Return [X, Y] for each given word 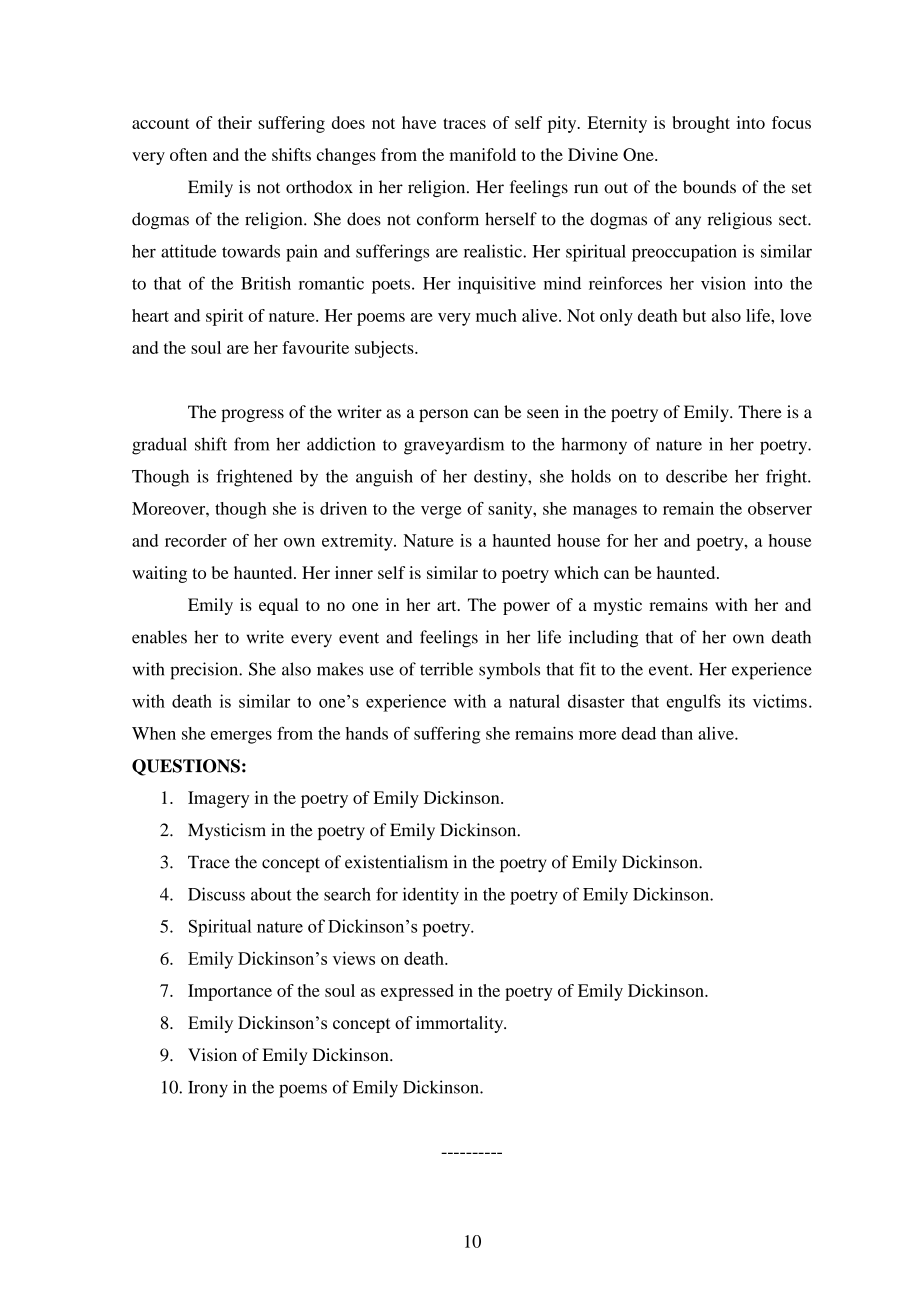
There [760, 412]
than [677, 733]
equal [278, 606]
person [443, 415]
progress [252, 415]
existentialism [396, 862]
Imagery [218, 799]
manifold [483, 154]
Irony [208, 1089]
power [526, 608]
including [604, 639]
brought [701, 124]
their [235, 122]
